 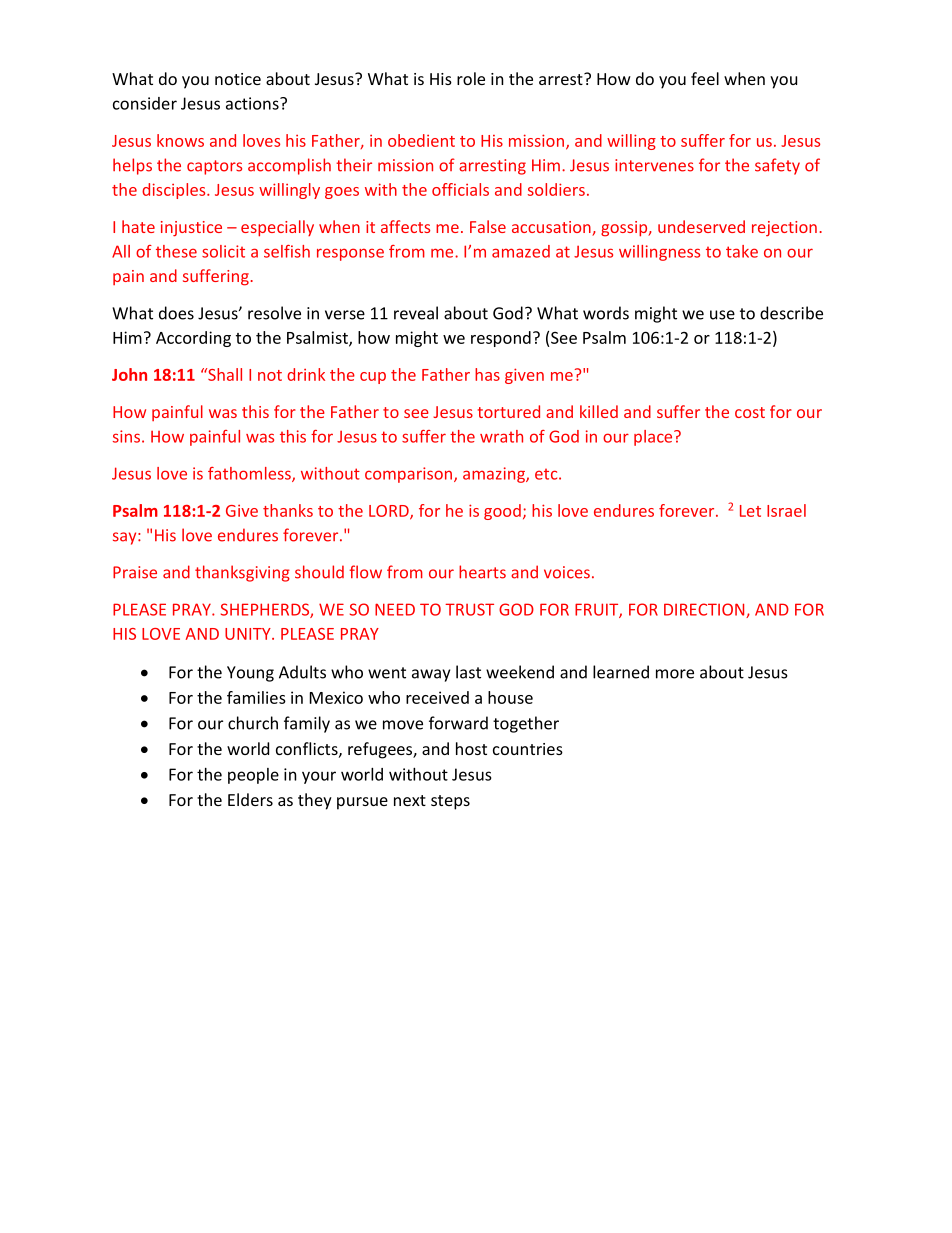 I want to click on feel, so click(x=705, y=78).
